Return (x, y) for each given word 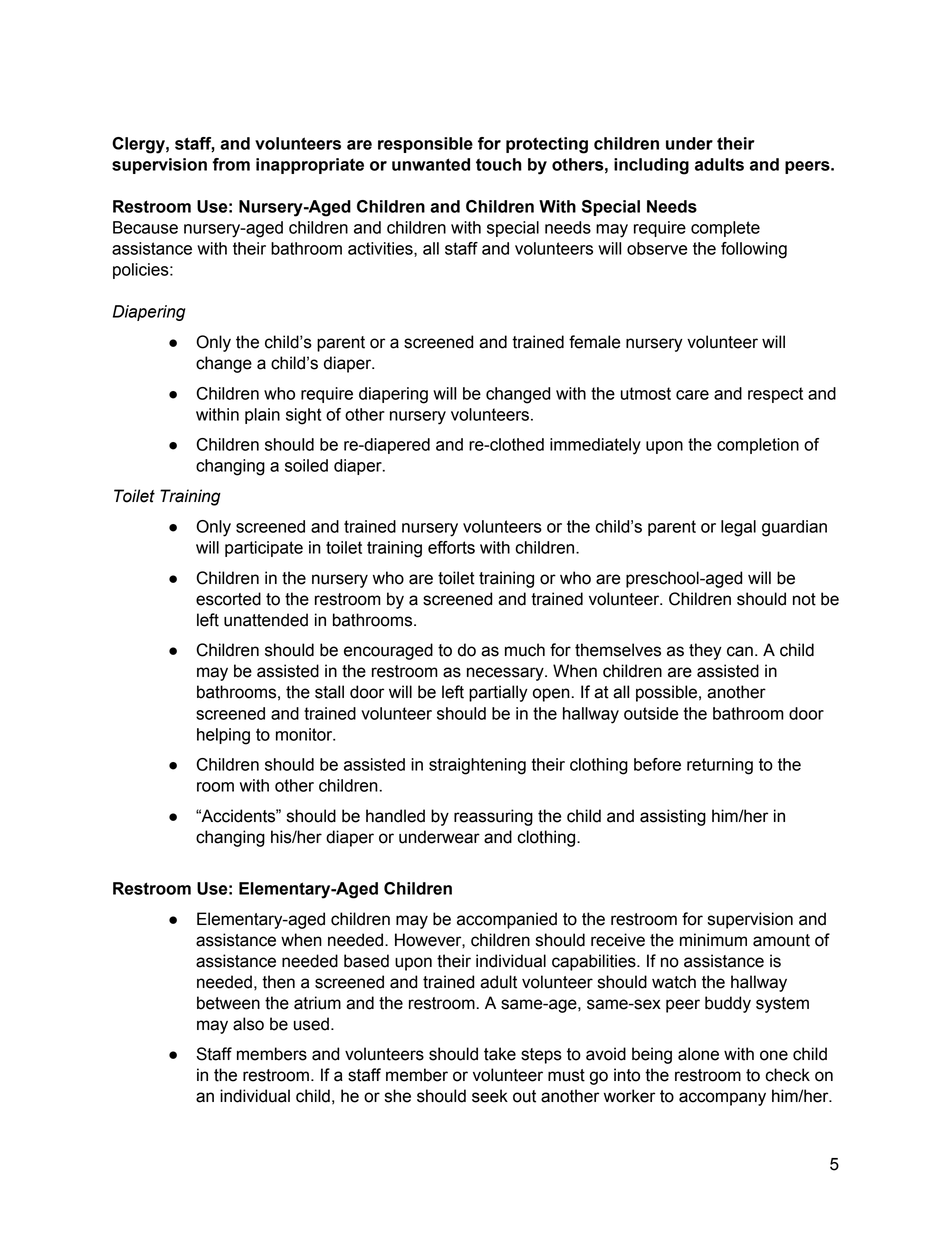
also (248, 1024)
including (651, 166)
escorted (228, 599)
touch (499, 164)
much (525, 650)
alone (698, 1054)
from (231, 164)
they (705, 651)
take (500, 1054)
